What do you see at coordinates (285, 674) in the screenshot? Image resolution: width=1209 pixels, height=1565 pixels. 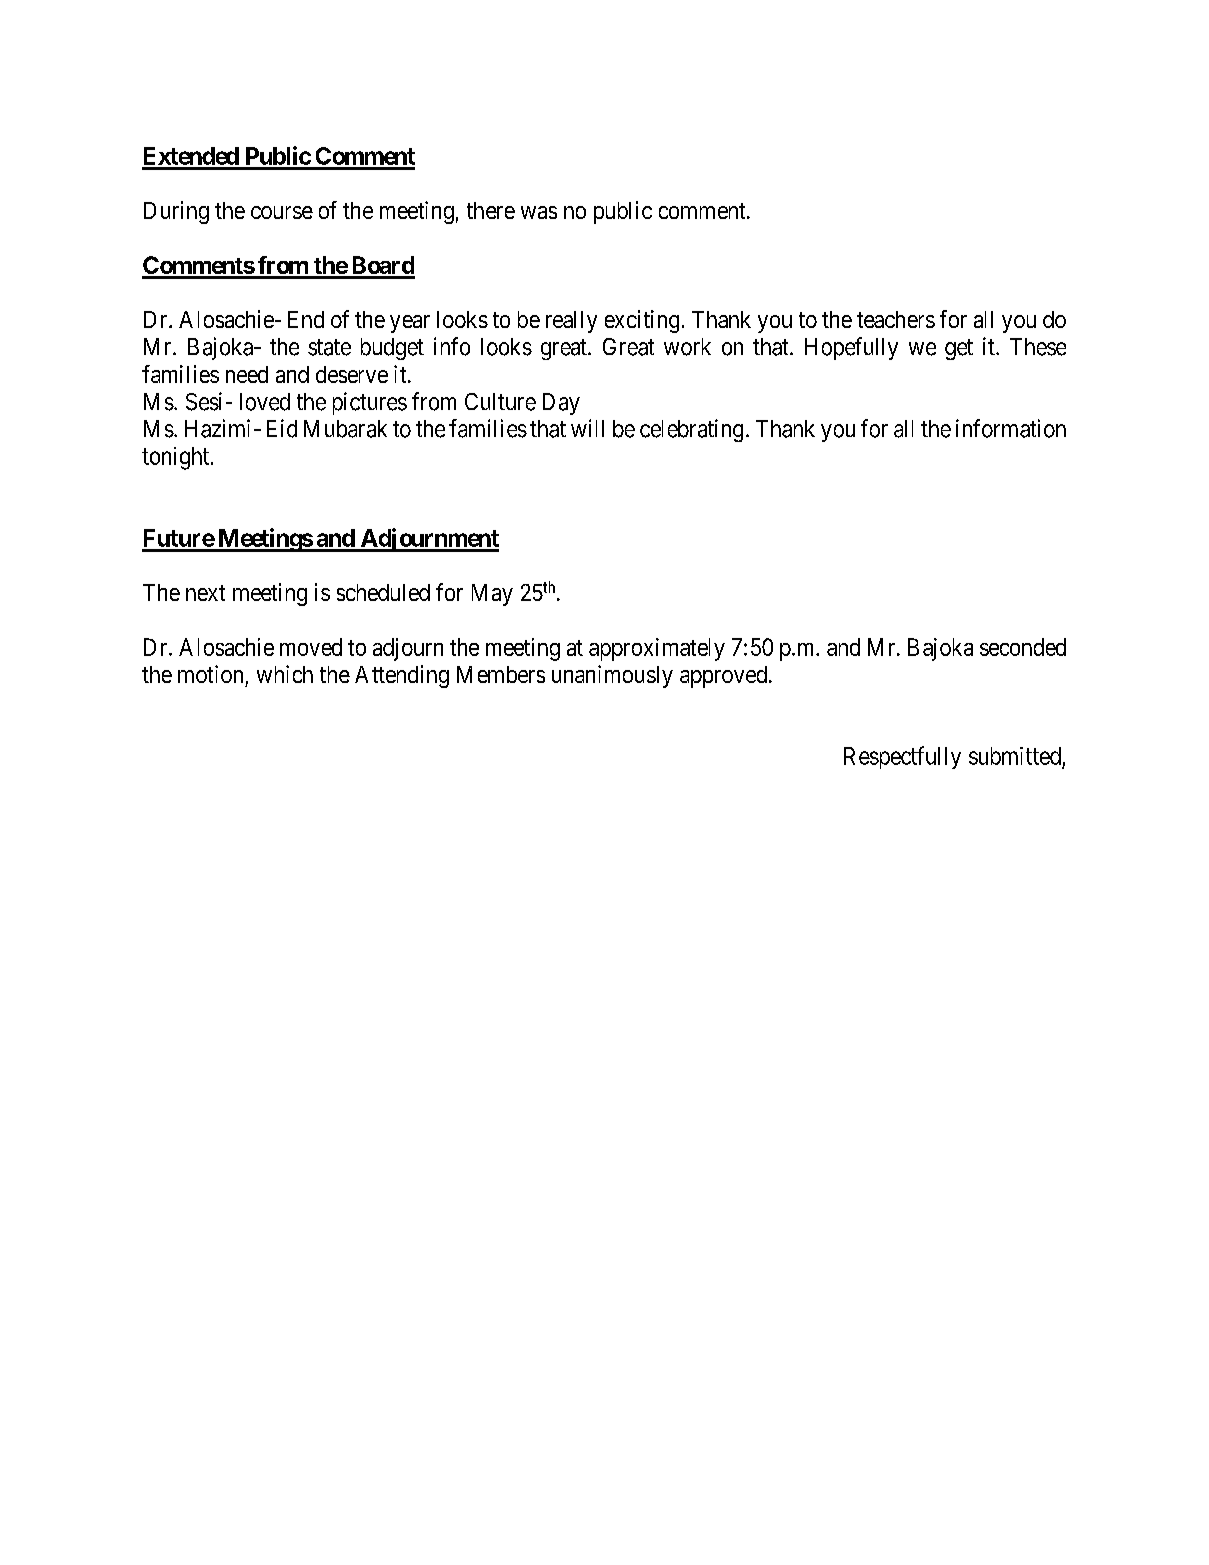 I see `which` at bounding box center [285, 674].
